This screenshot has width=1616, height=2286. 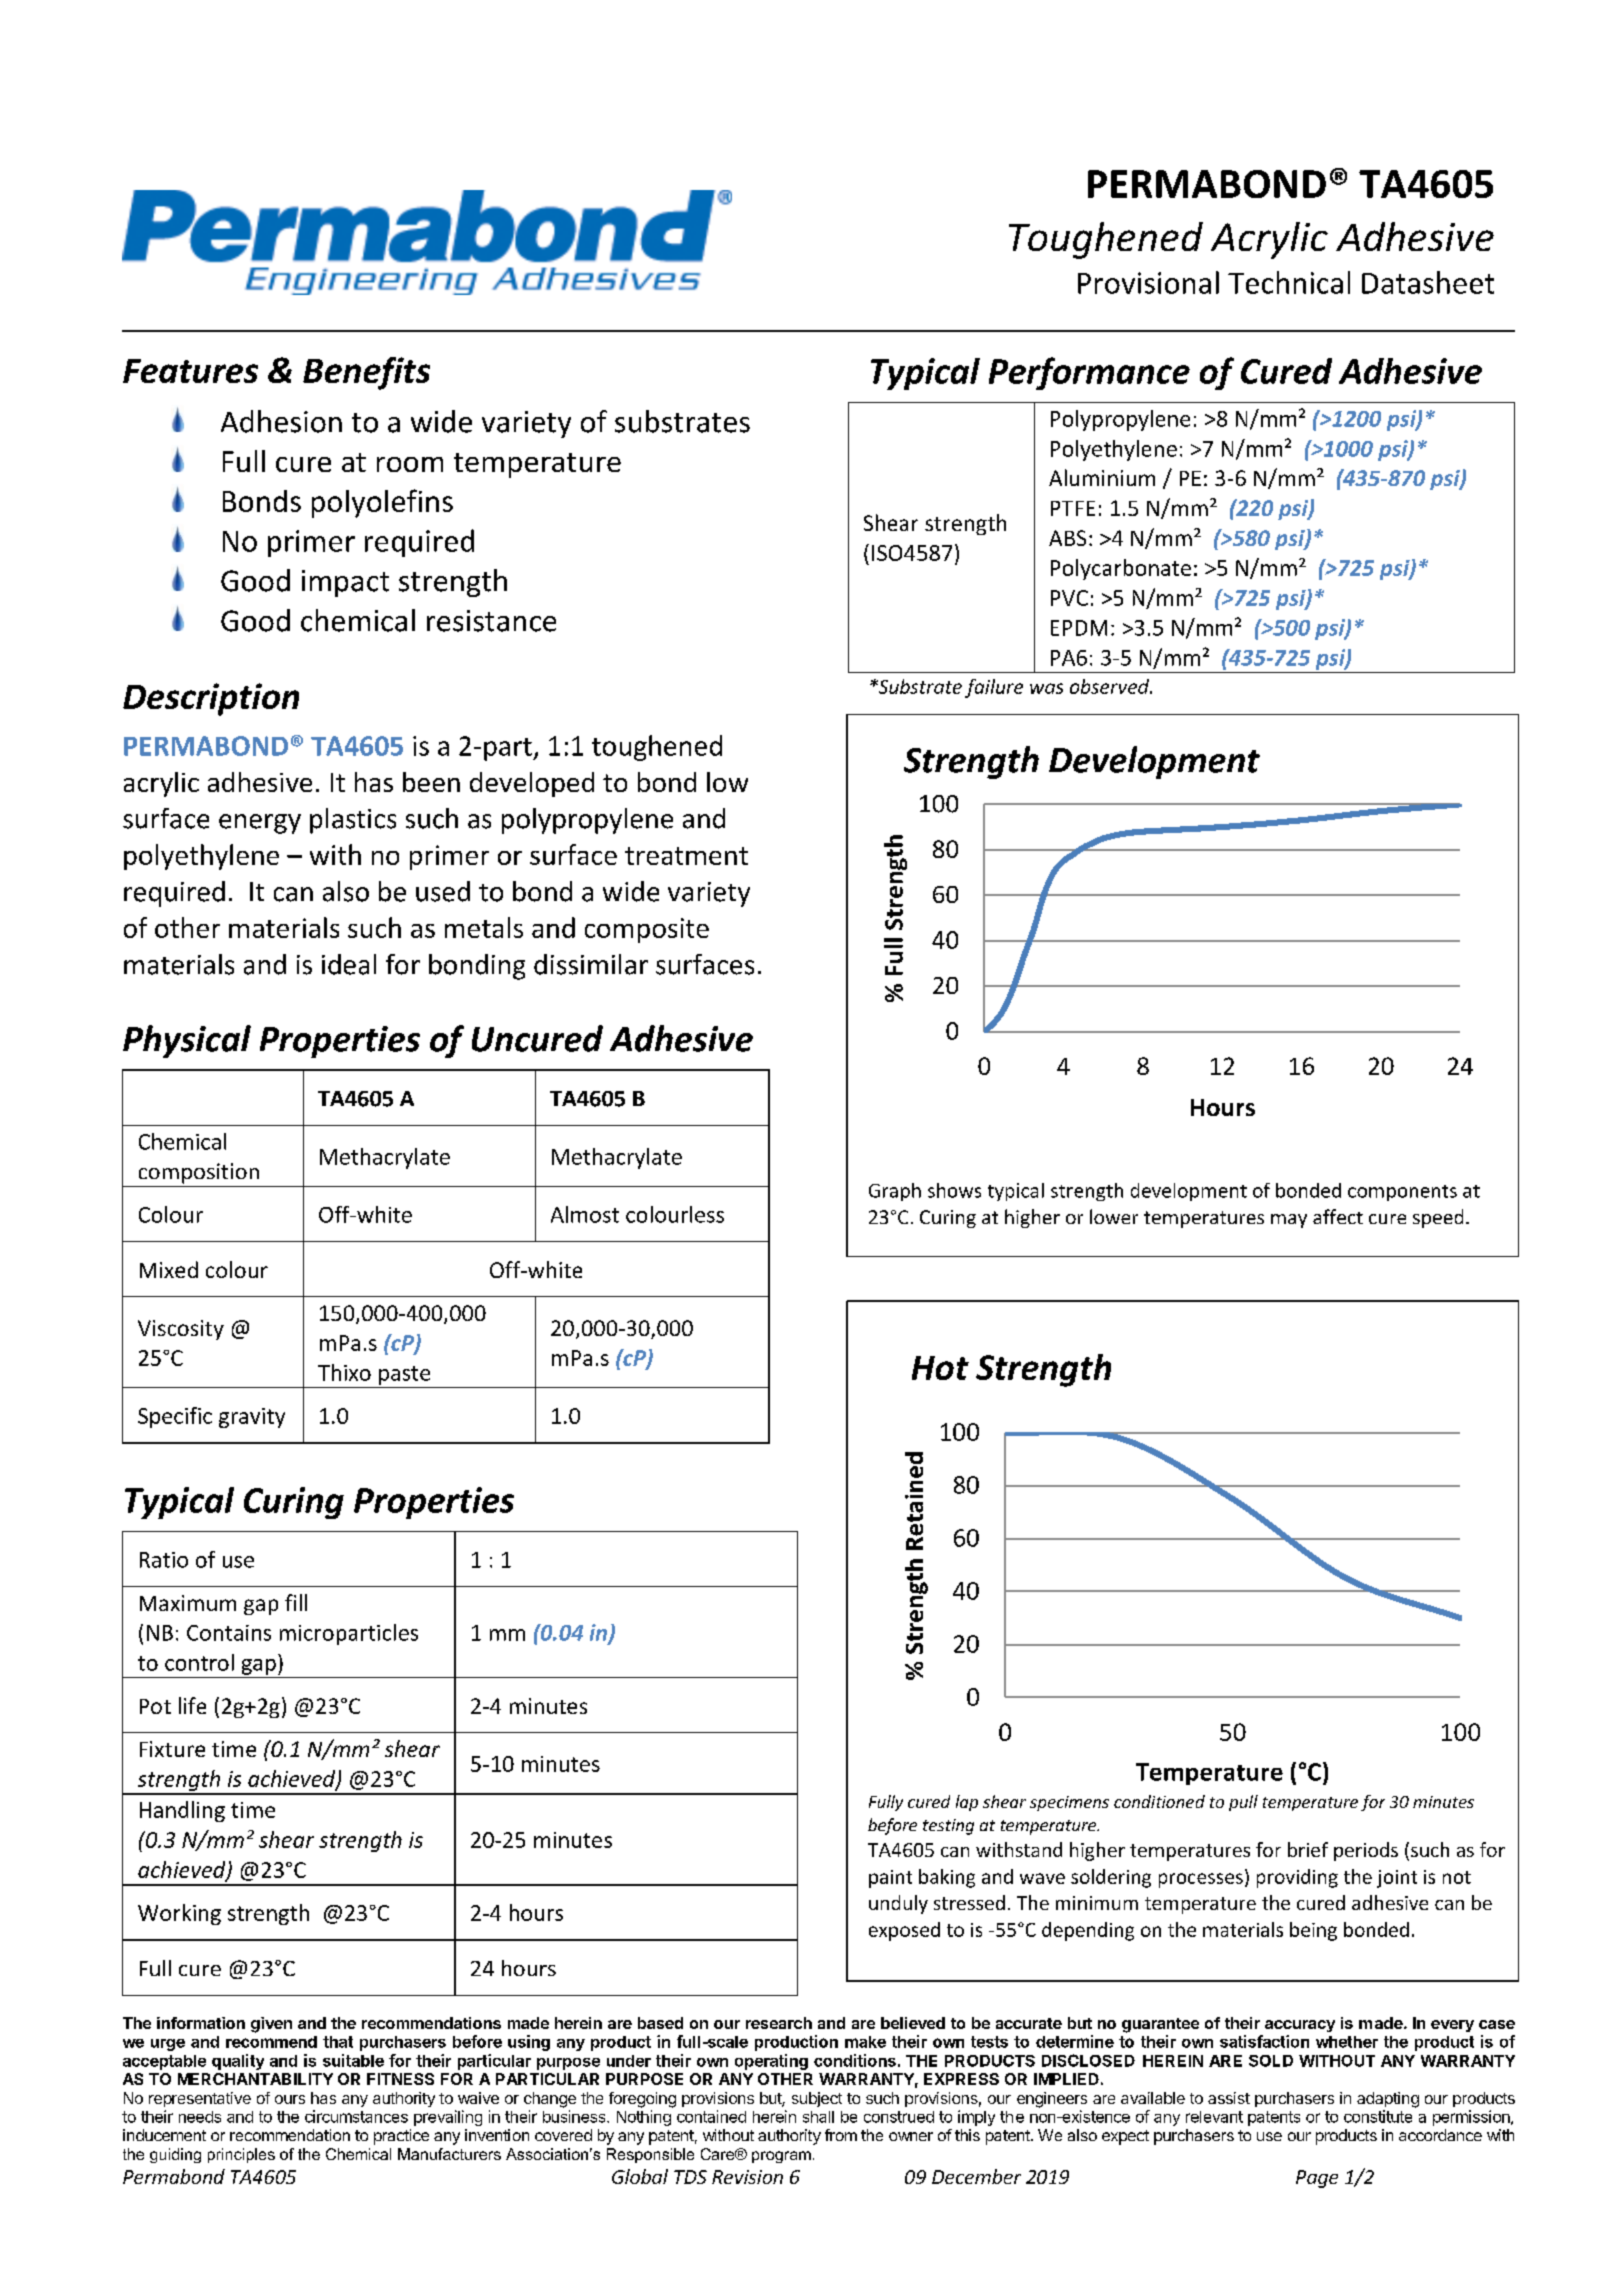 I want to click on constitute, so click(x=1378, y=2116).
